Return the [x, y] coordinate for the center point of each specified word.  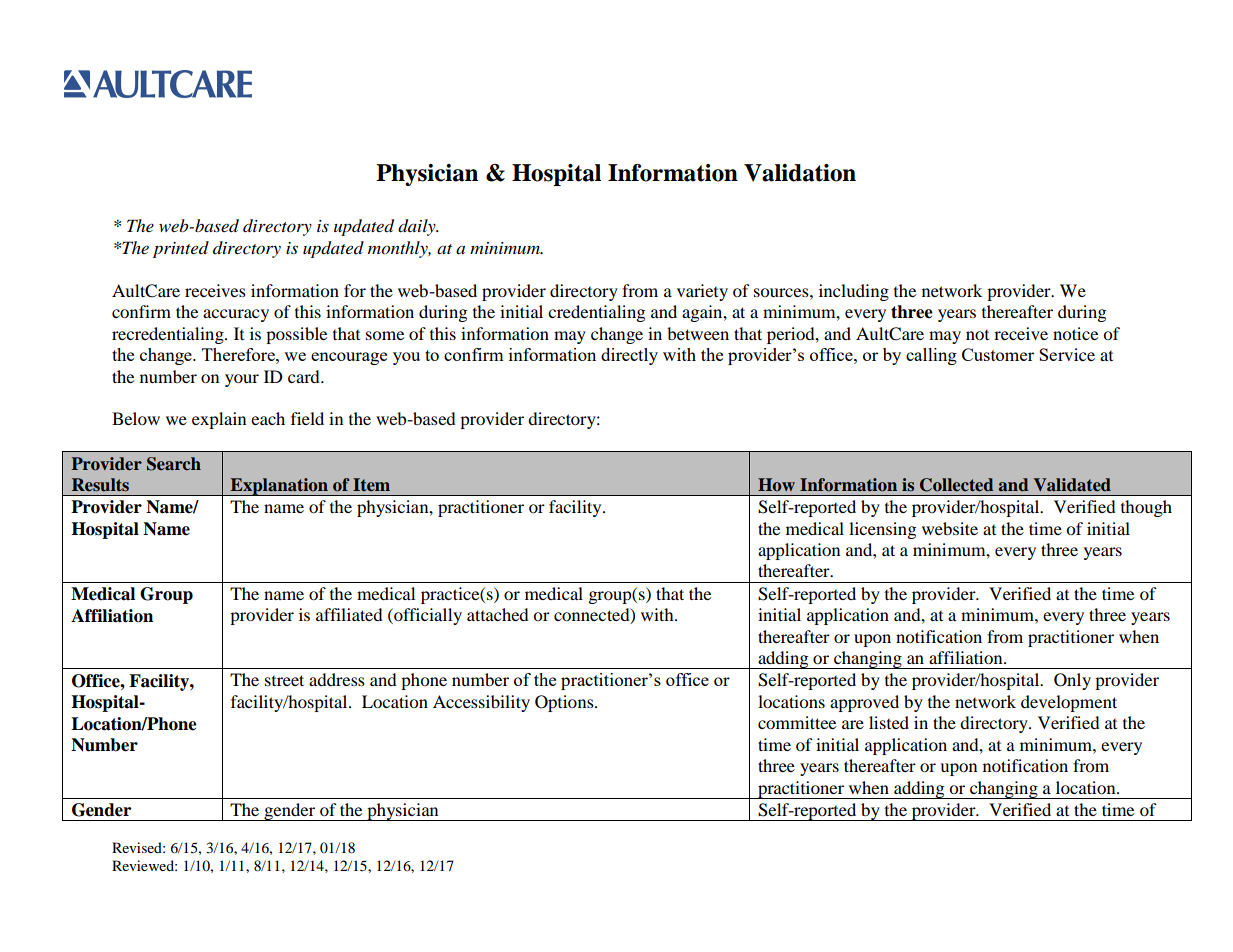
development [1069, 703]
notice [1075, 333]
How [776, 484]
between [698, 333]
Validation [800, 173]
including [854, 292]
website [950, 528]
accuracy [236, 315]
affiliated [349, 614]
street [284, 680]
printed [181, 249]
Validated [1072, 484]
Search [174, 464]
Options [565, 703]
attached [498, 614]
